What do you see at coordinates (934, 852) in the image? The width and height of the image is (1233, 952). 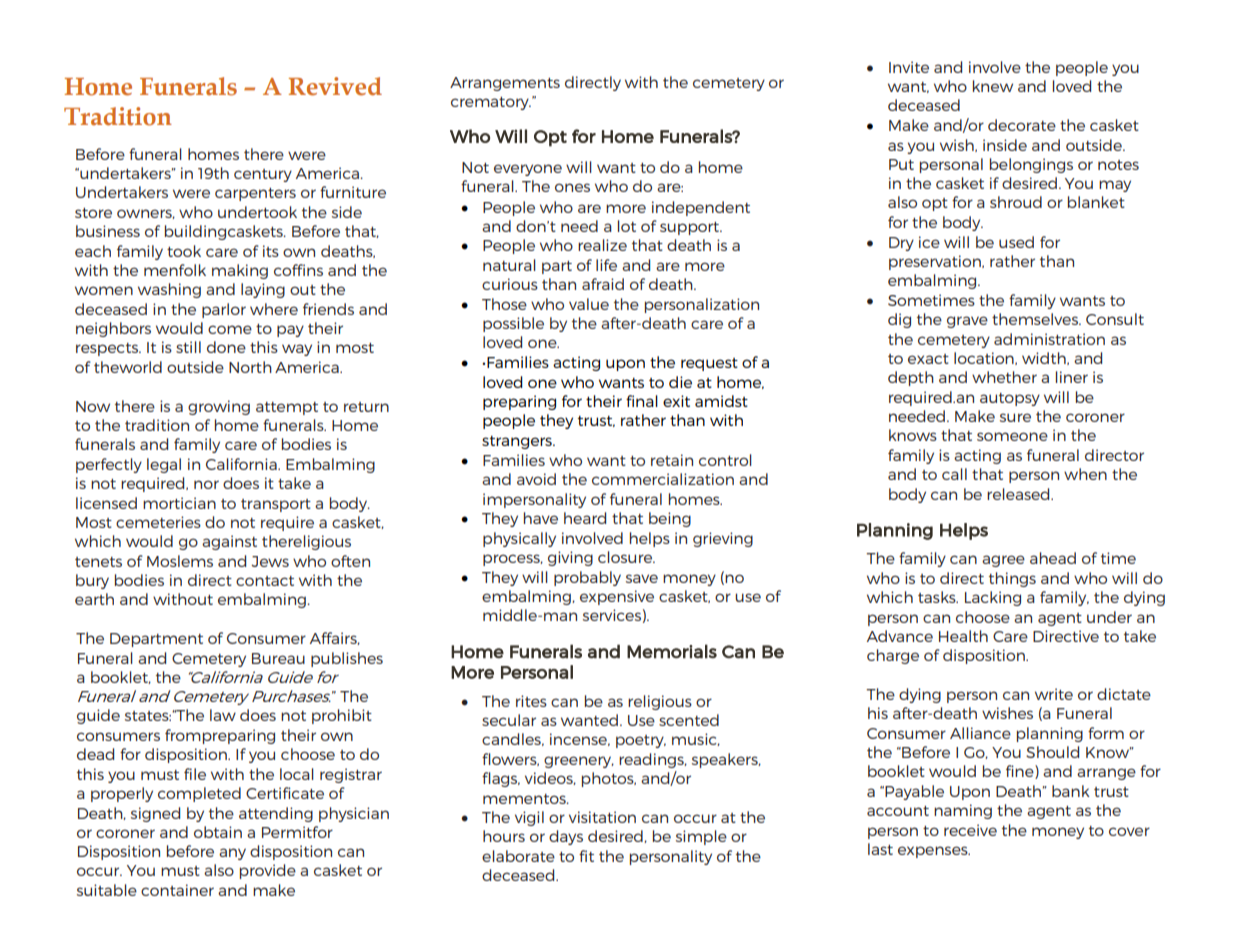 I see `expenses` at bounding box center [934, 852].
